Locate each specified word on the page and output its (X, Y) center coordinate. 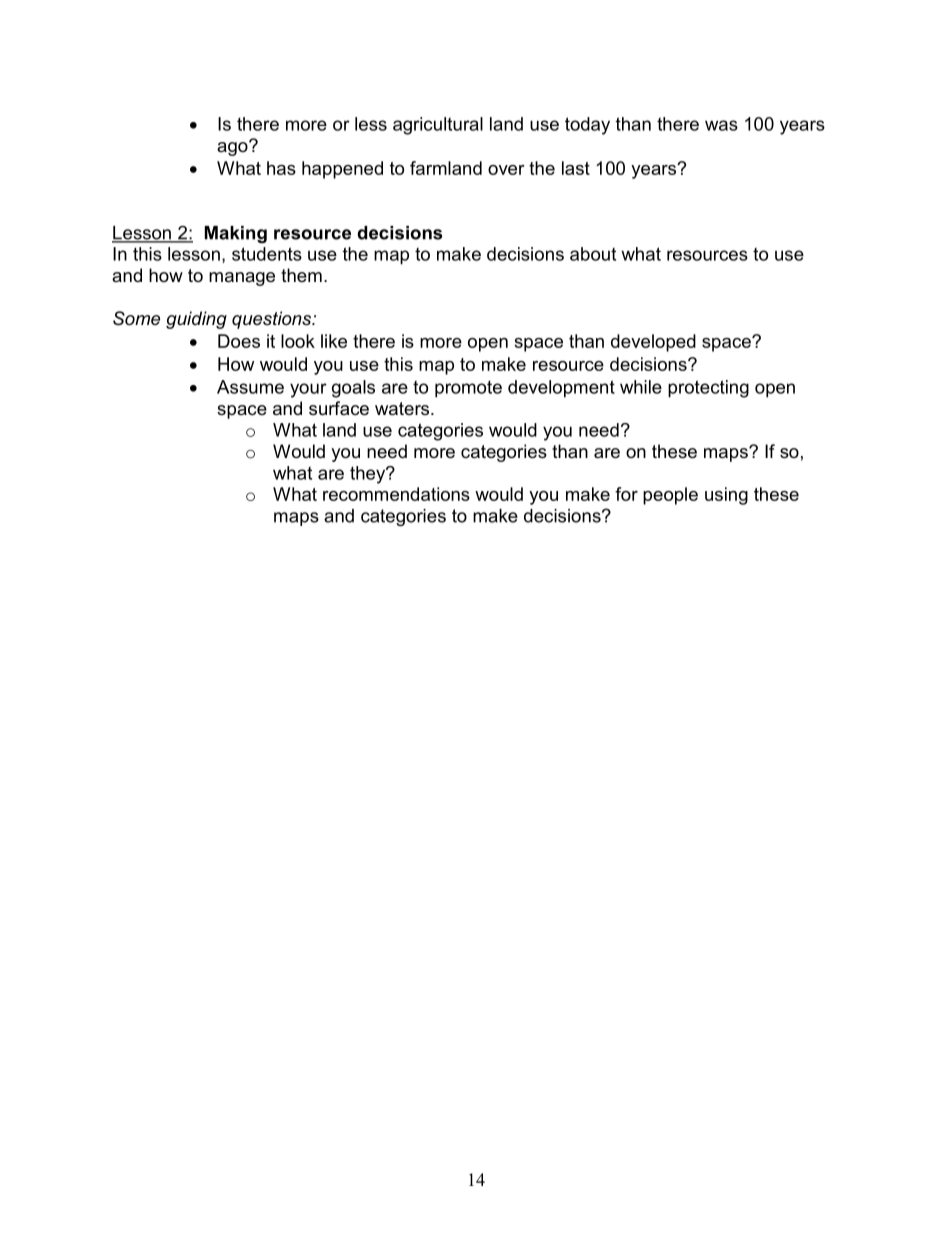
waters (403, 408)
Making (236, 234)
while (641, 387)
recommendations (396, 494)
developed (653, 343)
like (334, 341)
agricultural (438, 126)
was (721, 125)
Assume (250, 387)
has (281, 168)
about (593, 254)
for (626, 494)
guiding (196, 320)
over (506, 170)
